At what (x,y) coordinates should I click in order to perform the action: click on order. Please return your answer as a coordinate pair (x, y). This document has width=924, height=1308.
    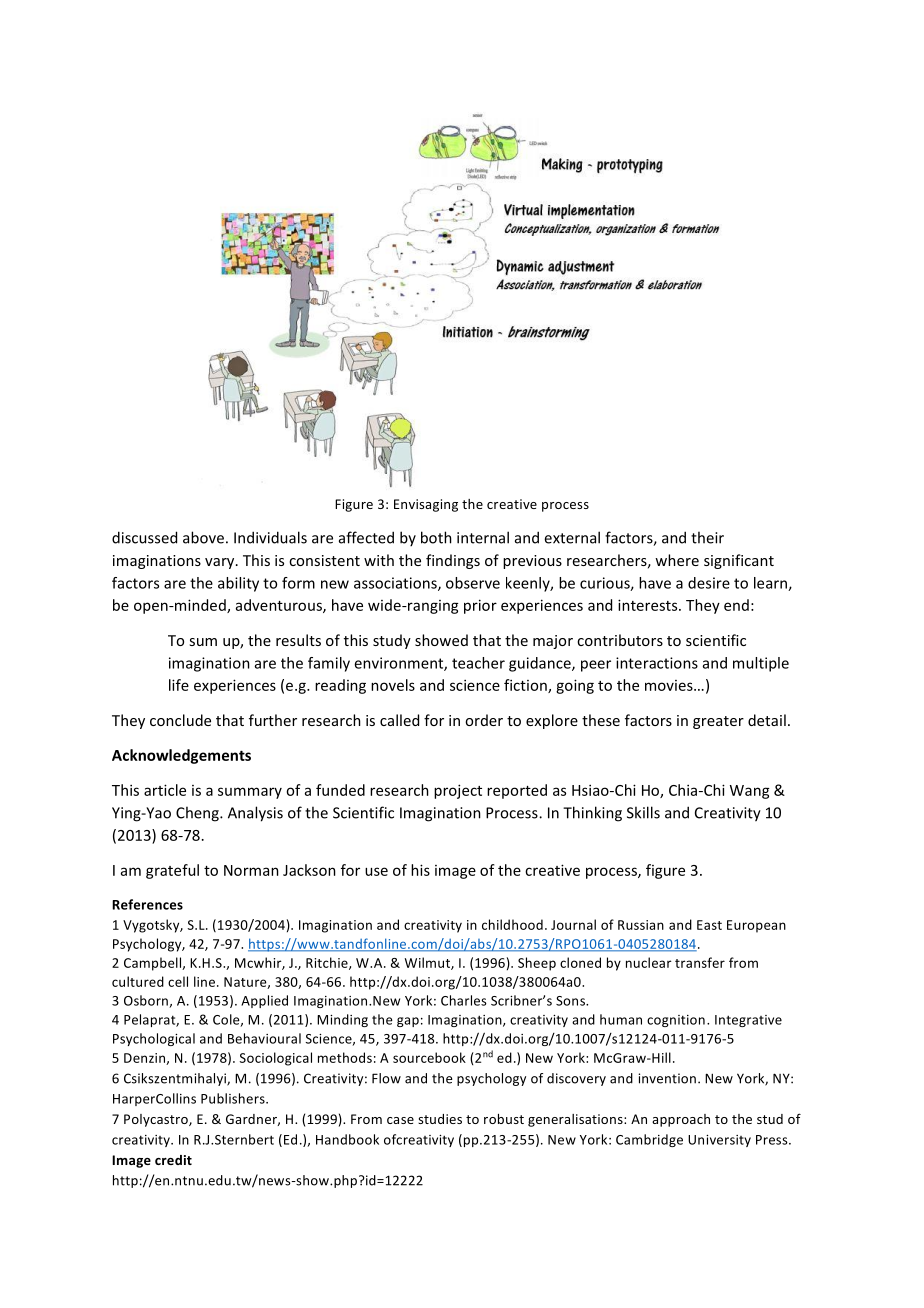
    Looking at the image, I should click on (484, 720).
